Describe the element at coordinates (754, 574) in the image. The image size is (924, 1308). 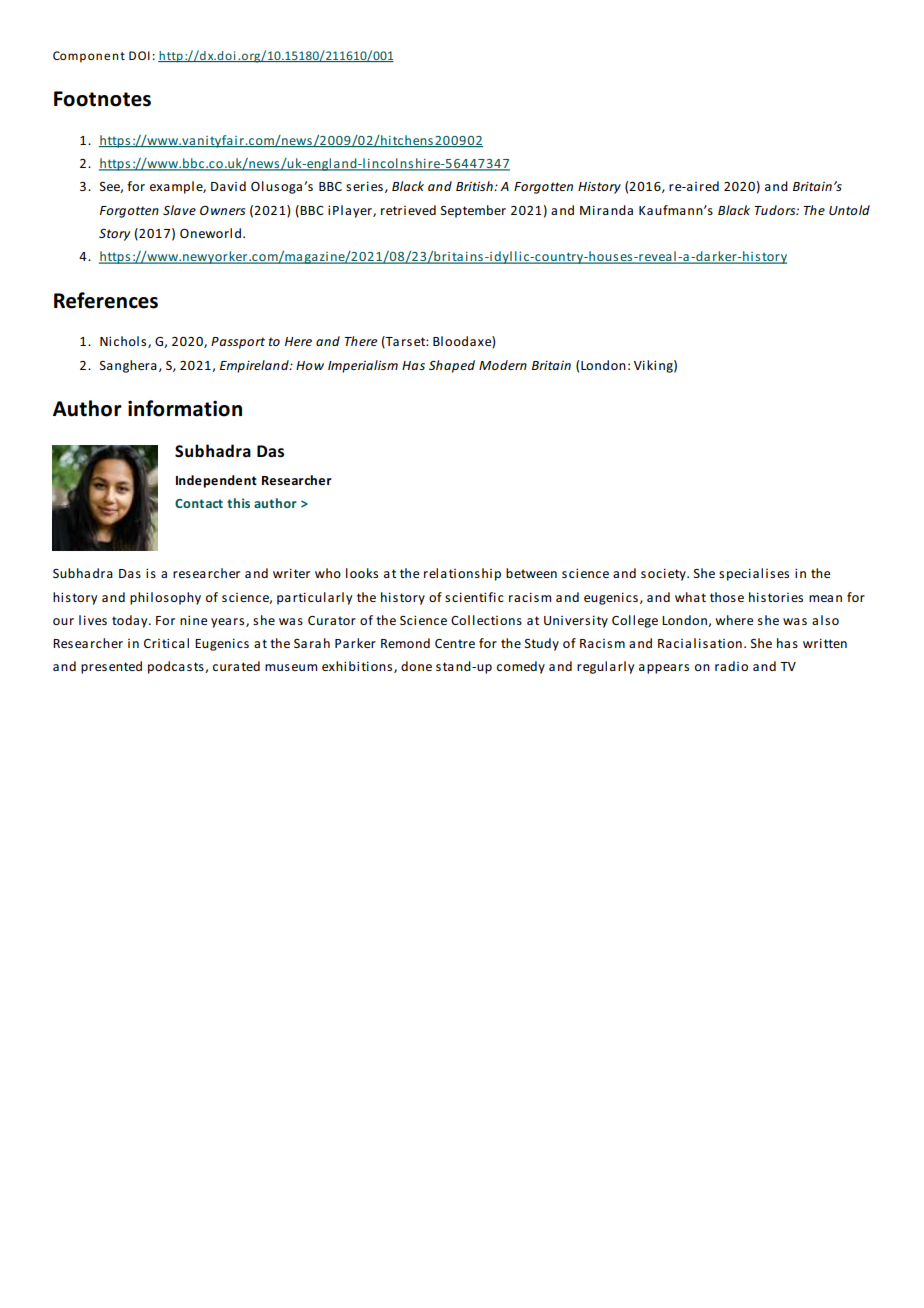
I see `specialises` at that location.
